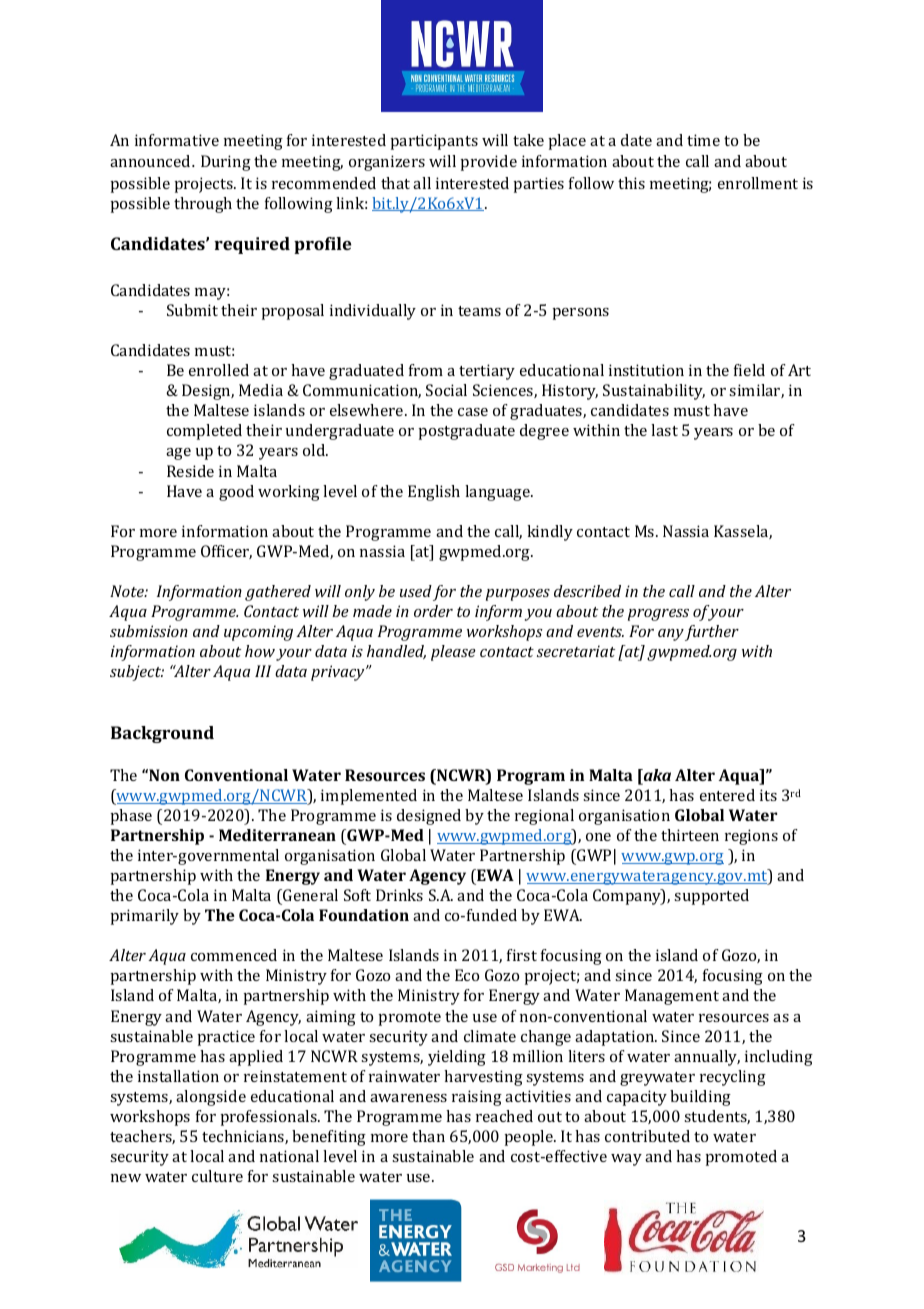 The height and width of the page is (1309, 924). I want to click on than, so click(428, 1136).
